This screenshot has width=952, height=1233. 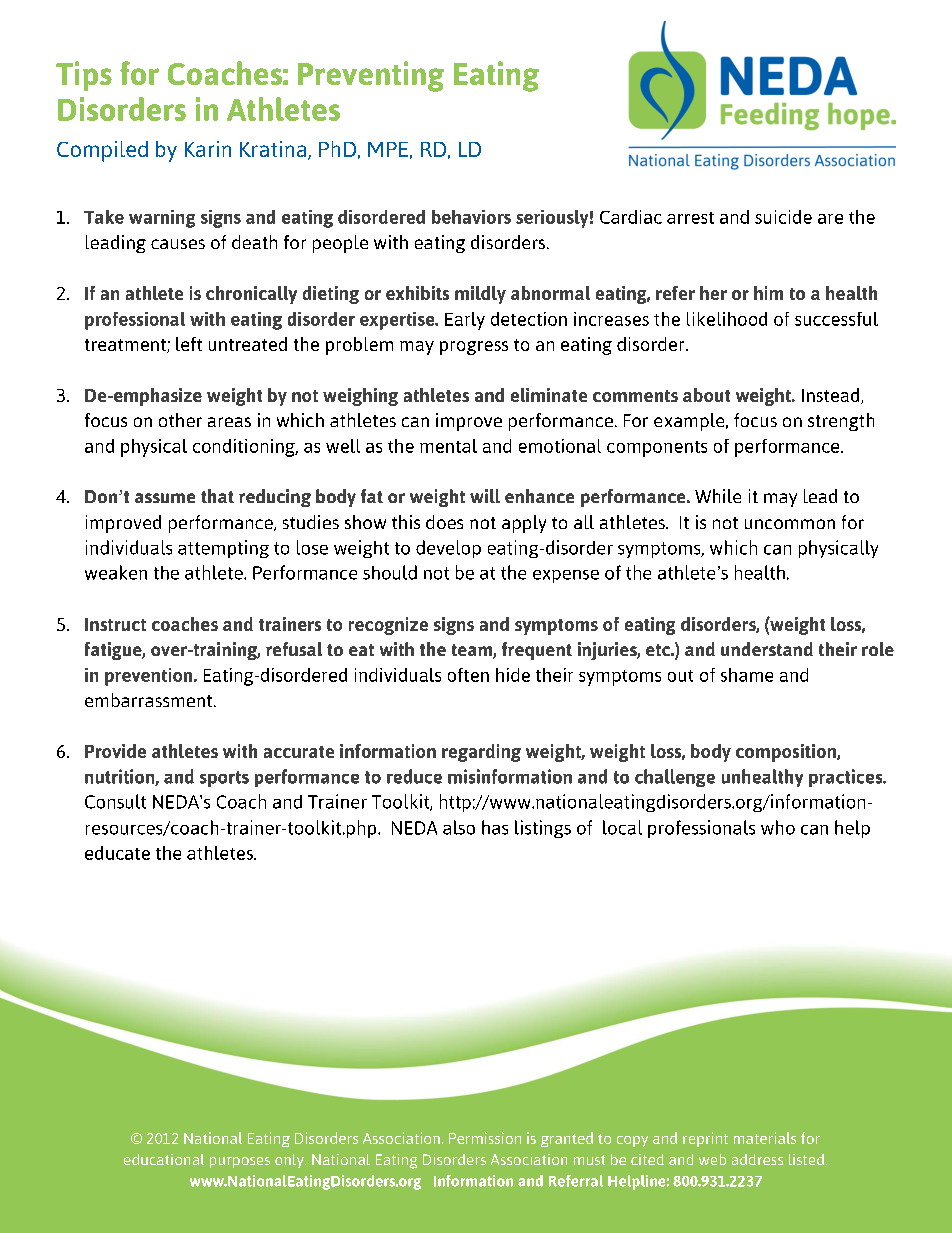 I want to click on him, so click(x=768, y=293).
